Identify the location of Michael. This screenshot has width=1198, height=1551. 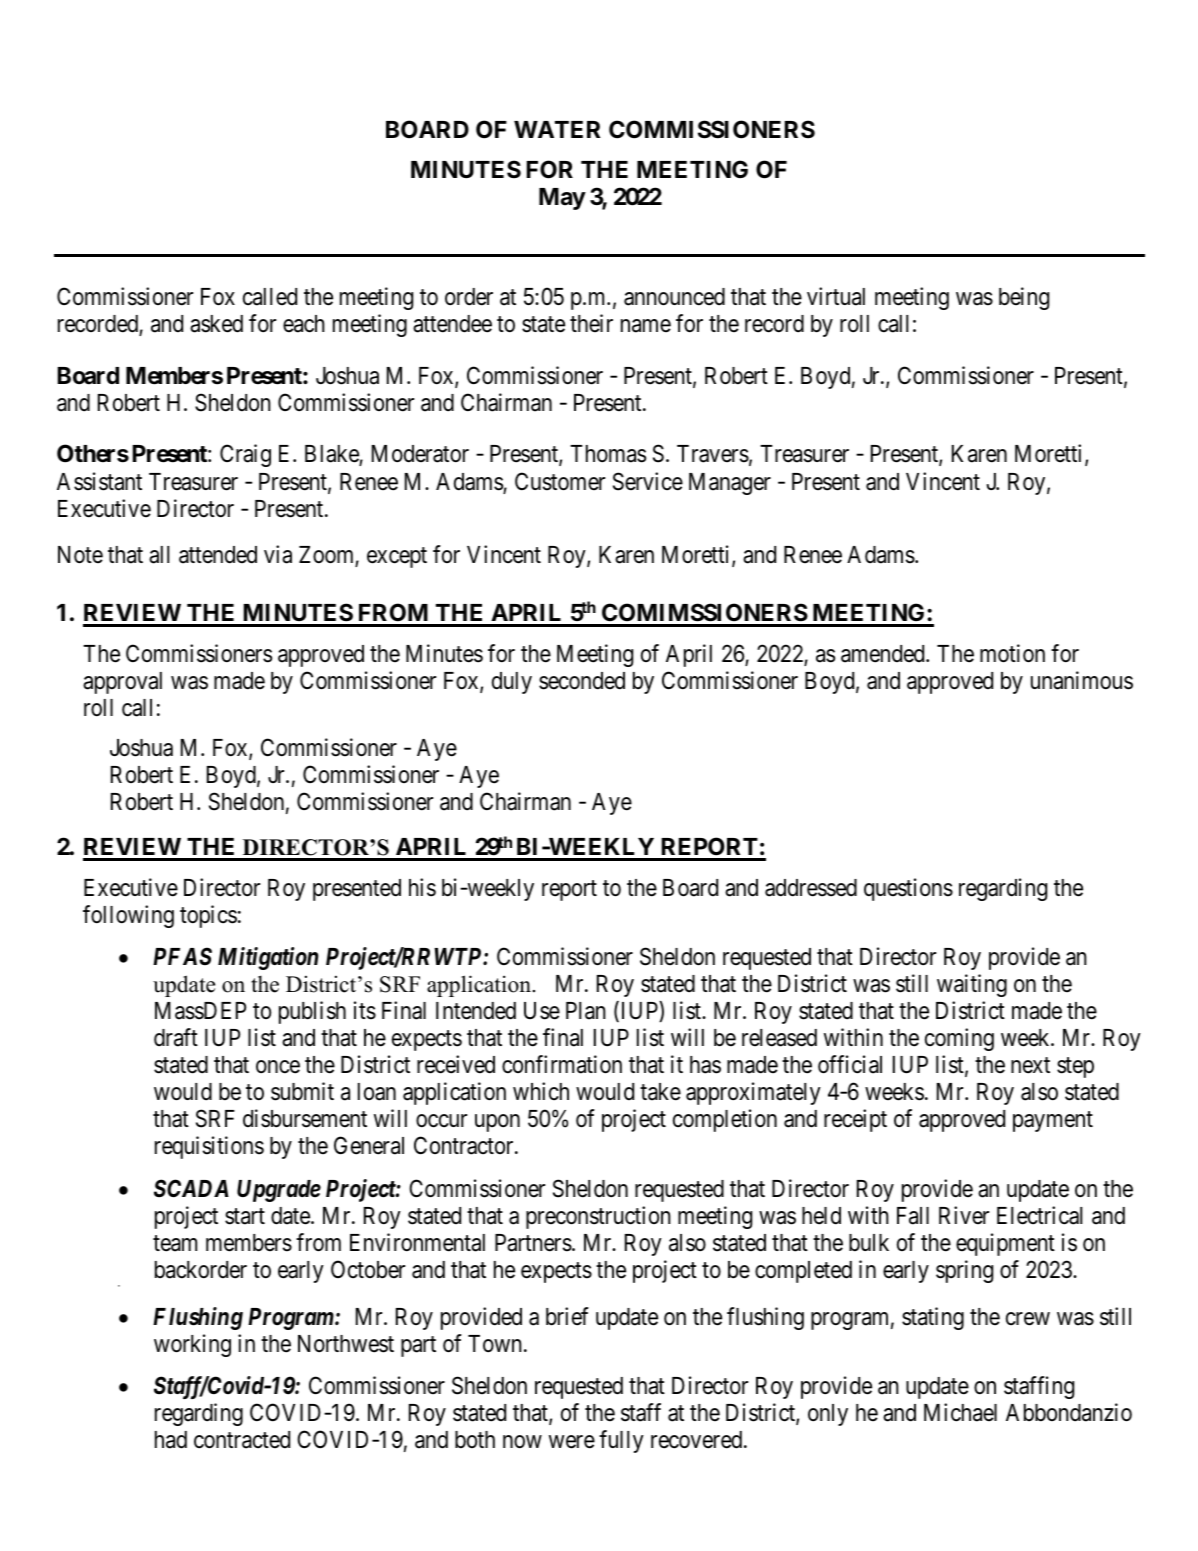
(960, 1412).
